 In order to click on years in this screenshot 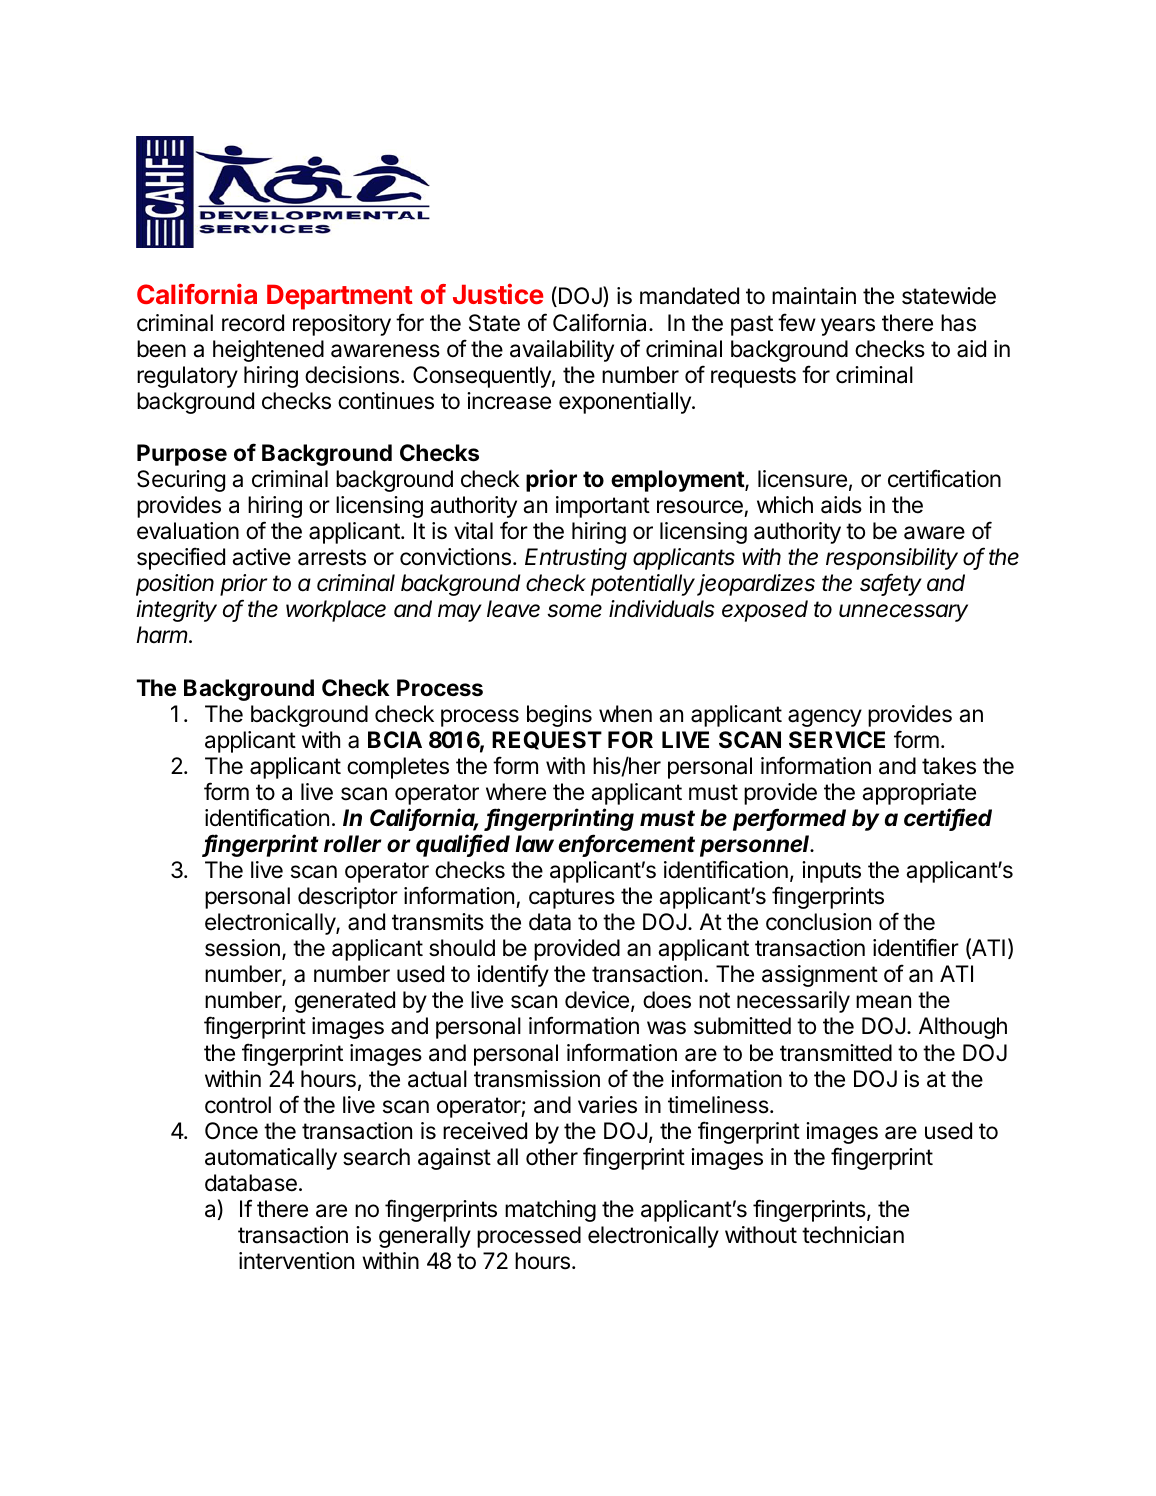, I will do `click(848, 327)`.
